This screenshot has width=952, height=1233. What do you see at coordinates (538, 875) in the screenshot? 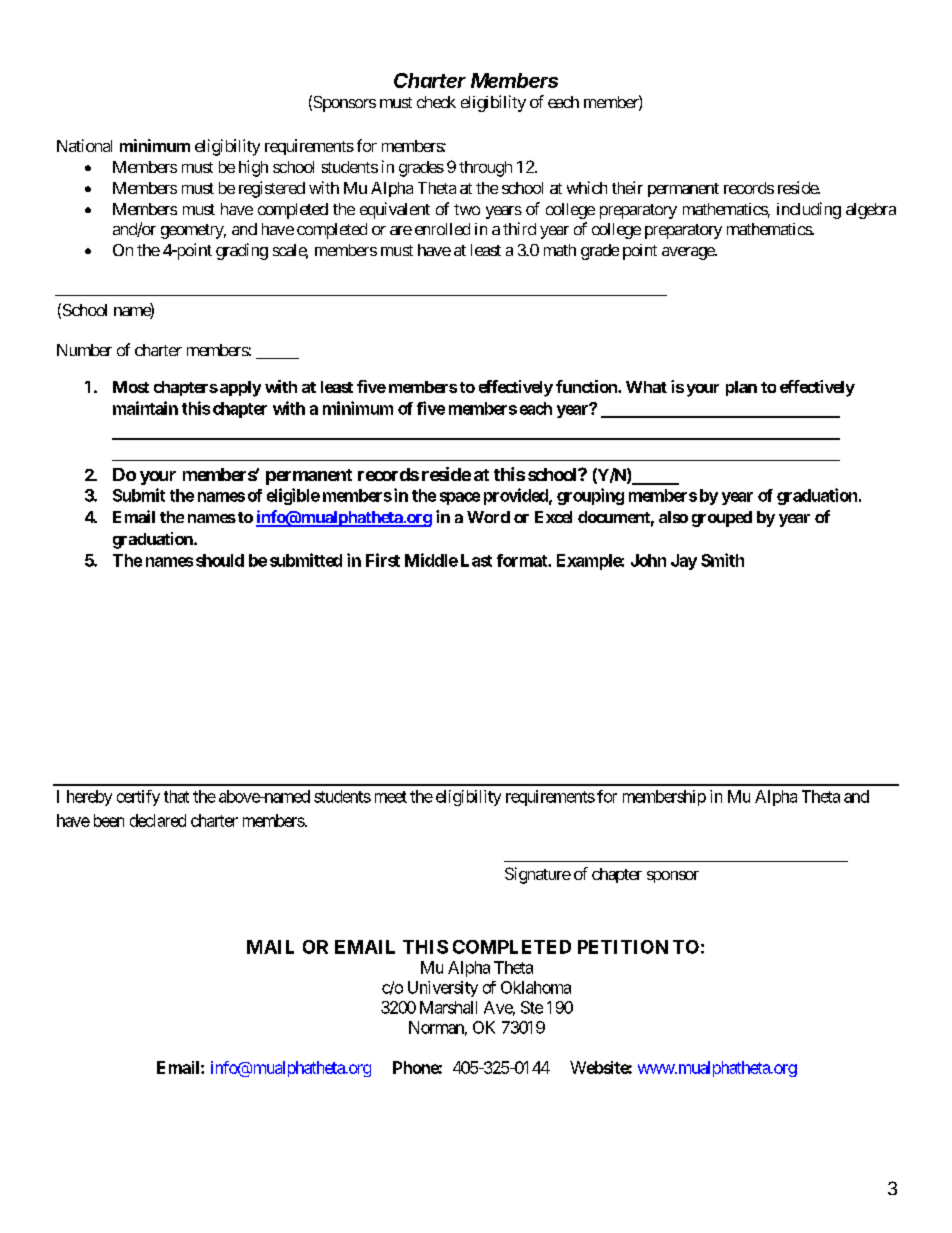
I see `Signature` at bounding box center [538, 875].
